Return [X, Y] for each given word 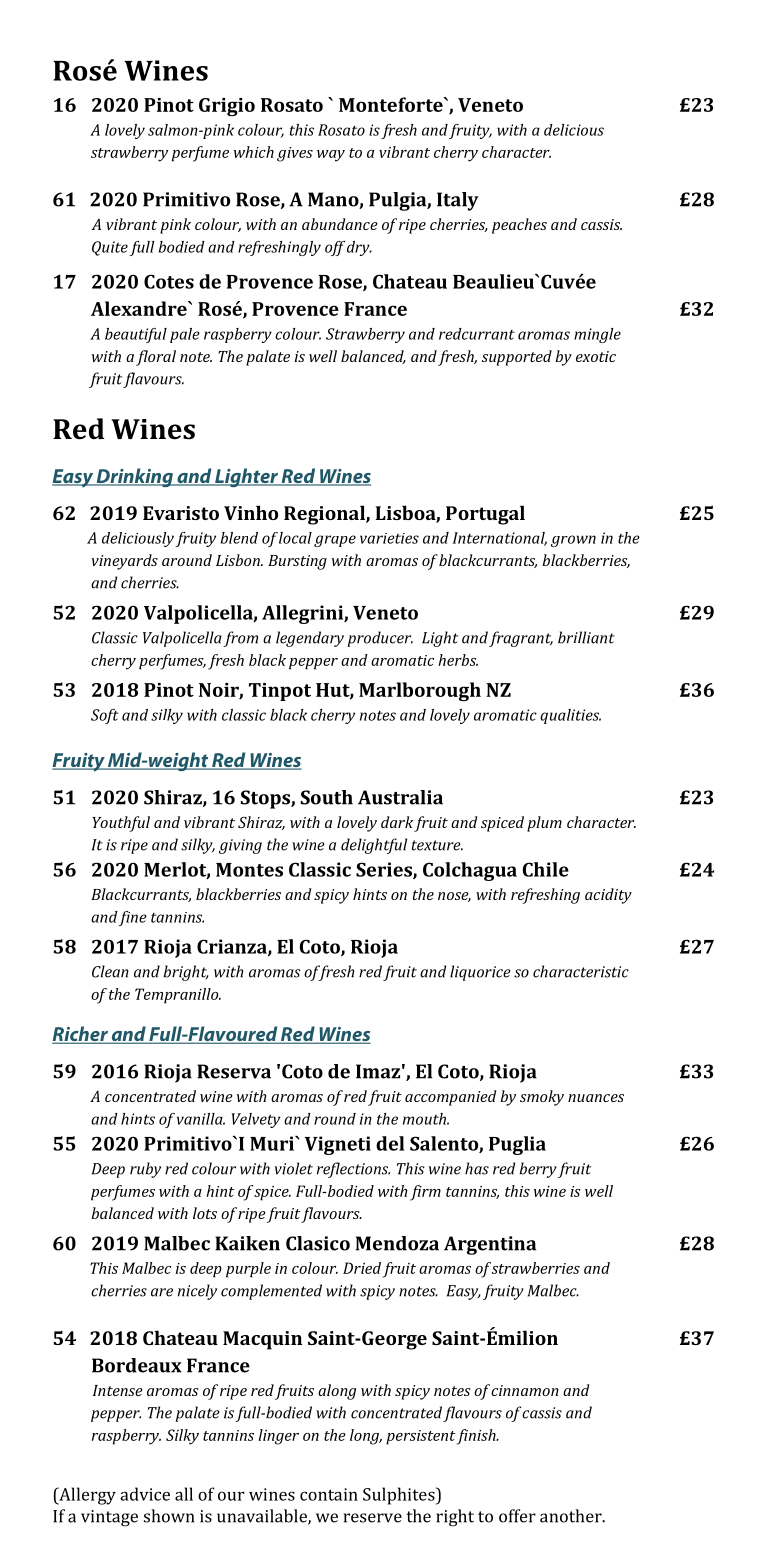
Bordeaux [137, 1365]
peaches [519, 226]
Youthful [121, 824]
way [331, 156]
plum [544, 824]
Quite [110, 248]
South [327, 797]
